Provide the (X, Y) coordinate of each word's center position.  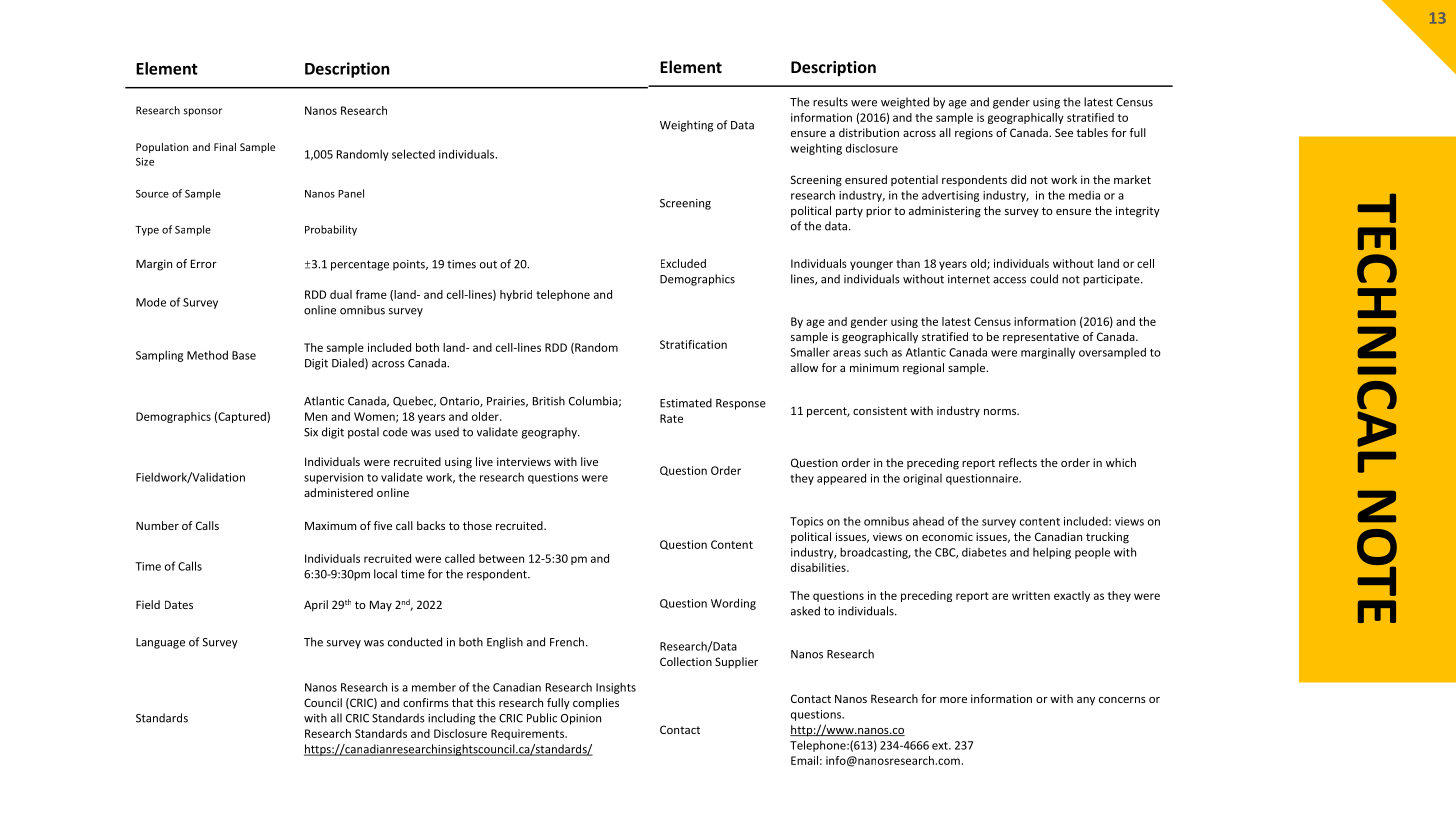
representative (1041, 338)
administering (945, 212)
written (1031, 595)
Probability (331, 230)
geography (550, 433)
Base (244, 355)
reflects (1018, 462)
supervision (333, 478)
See (1064, 132)
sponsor (202, 112)
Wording (733, 604)
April (316, 606)
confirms (426, 702)
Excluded (683, 263)
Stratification (693, 344)
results (830, 102)
